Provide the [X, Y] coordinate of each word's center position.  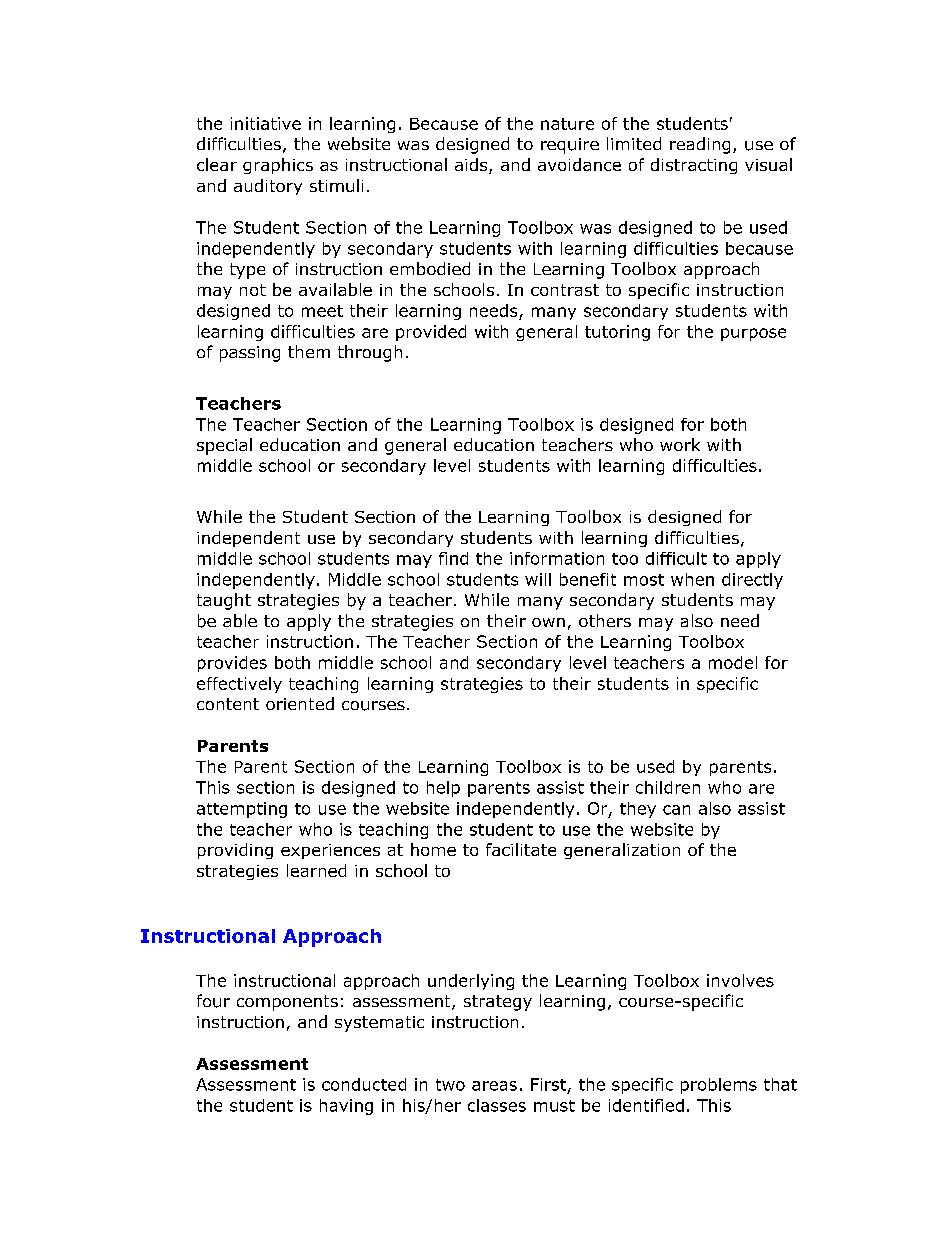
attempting [242, 810]
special [224, 446]
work [680, 444]
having [346, 1107]
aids [472, 166]
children [668, 787]
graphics [278, 166]
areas [494, 1086]
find [453, 558]
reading [700, 145]
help [443, 789]
